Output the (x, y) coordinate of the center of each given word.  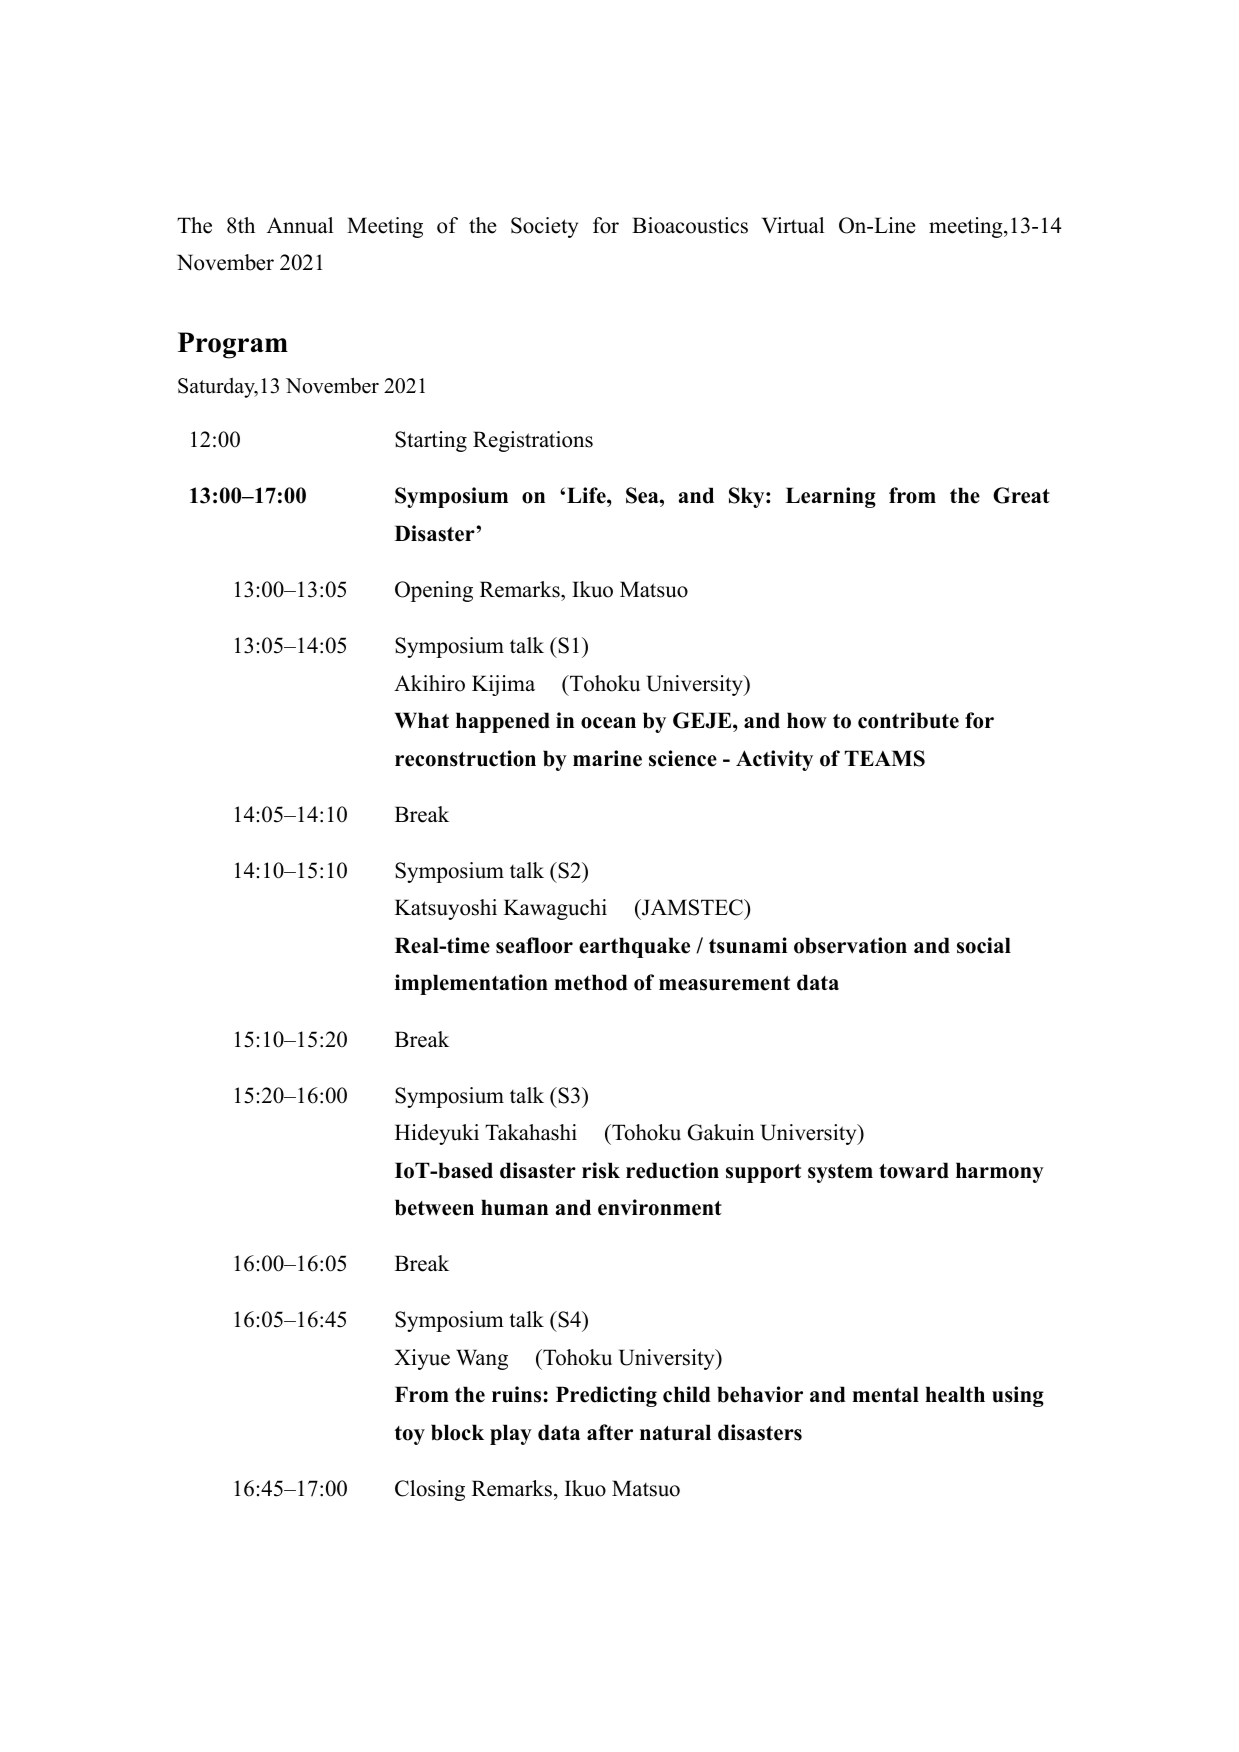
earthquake (634, 947)
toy (410, 1435)
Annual (300, 225)
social (984, 945)
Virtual (793, 225)
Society (544, 227)
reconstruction (465, 758)
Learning (831, 497)
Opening (434, 591)
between (434, 1207)
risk (601, 1170)
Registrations (533, 441)
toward (914, 1170)
